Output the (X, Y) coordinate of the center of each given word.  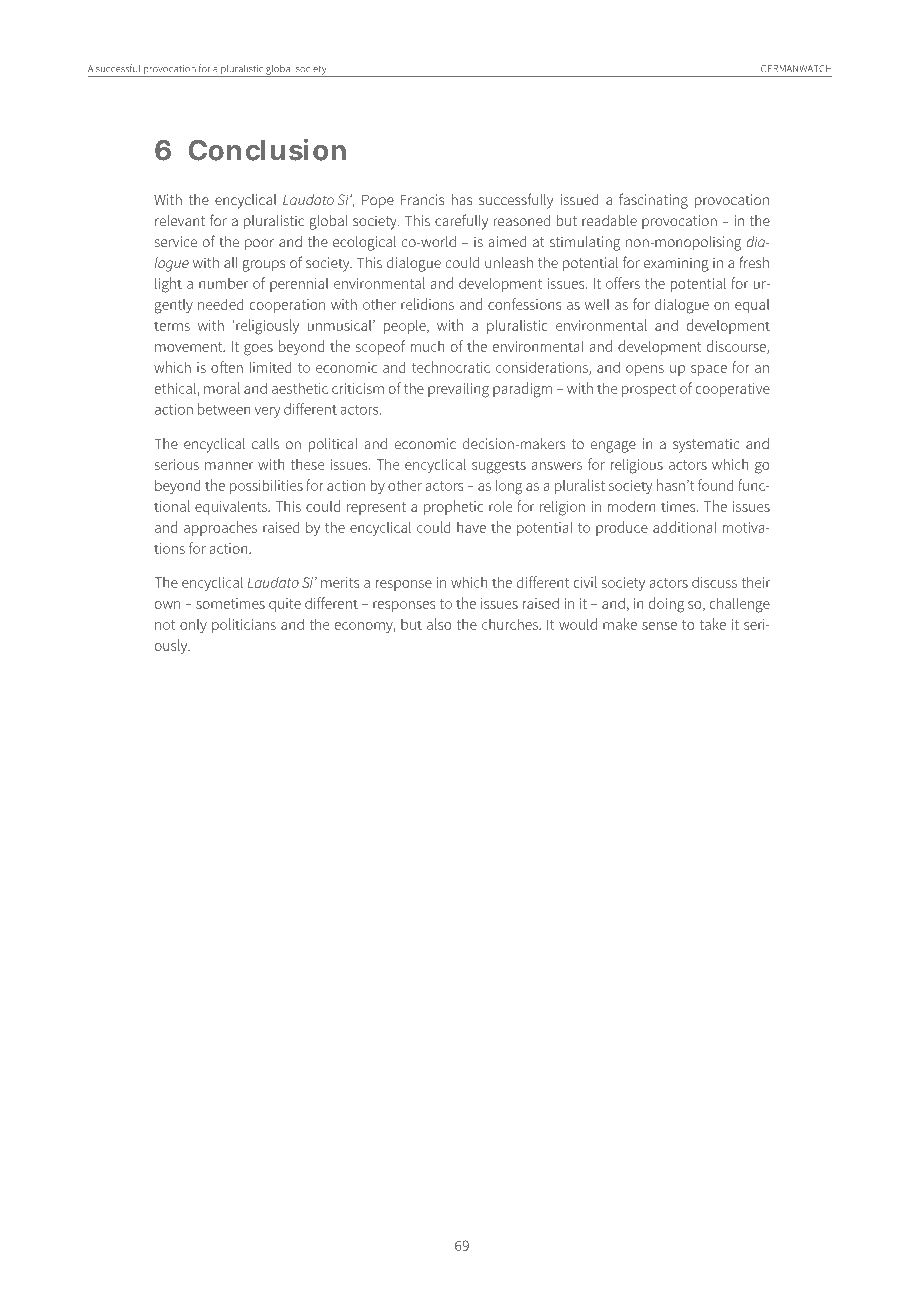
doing (666, 605)
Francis (422, 199)
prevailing (458, 390)
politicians (244, 625)
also (439, 624)
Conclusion (267, 150)
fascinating (653, 201)
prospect (649, 390)
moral (222, 388)
